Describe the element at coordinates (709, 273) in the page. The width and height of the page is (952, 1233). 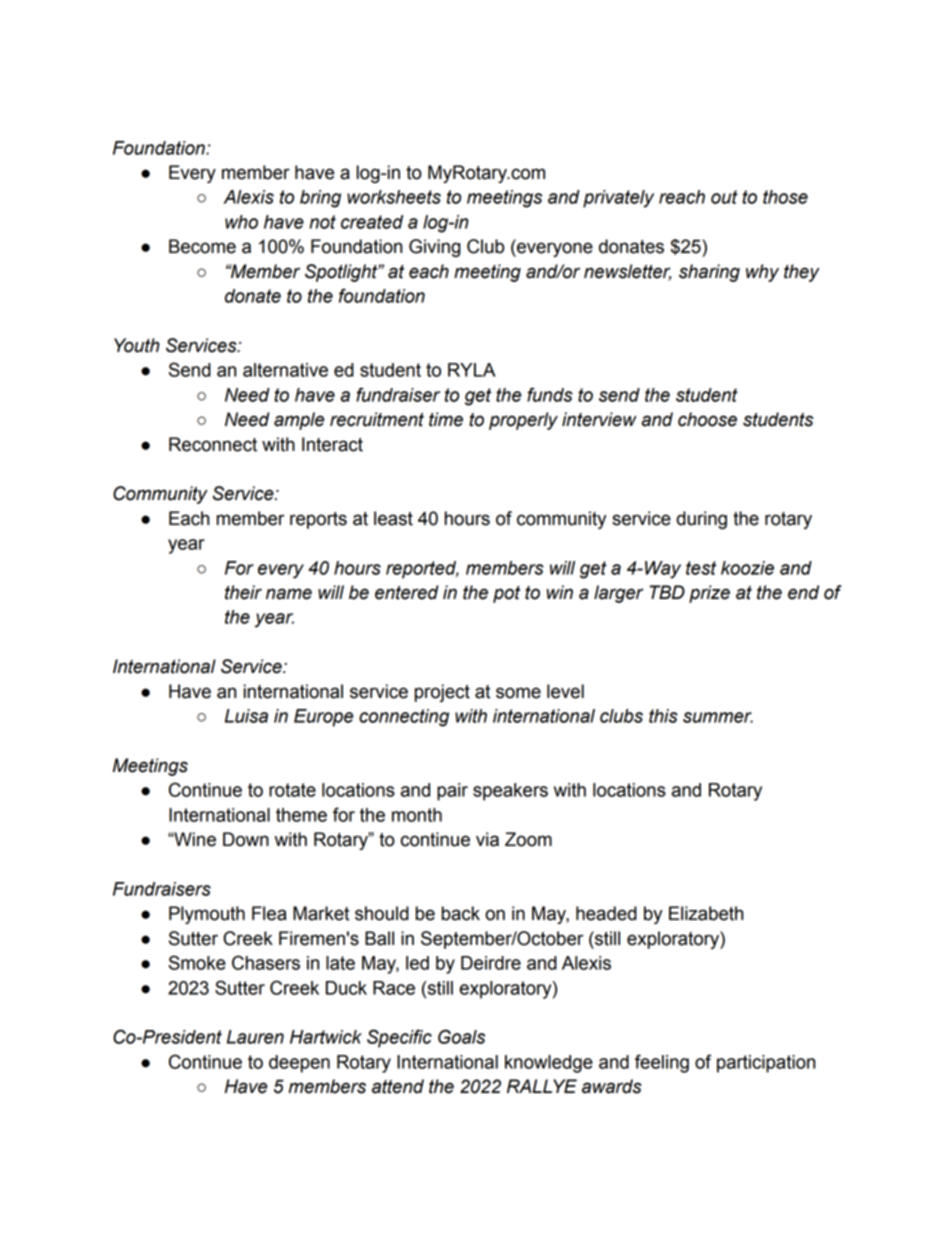
I see `sharing` at that location.
